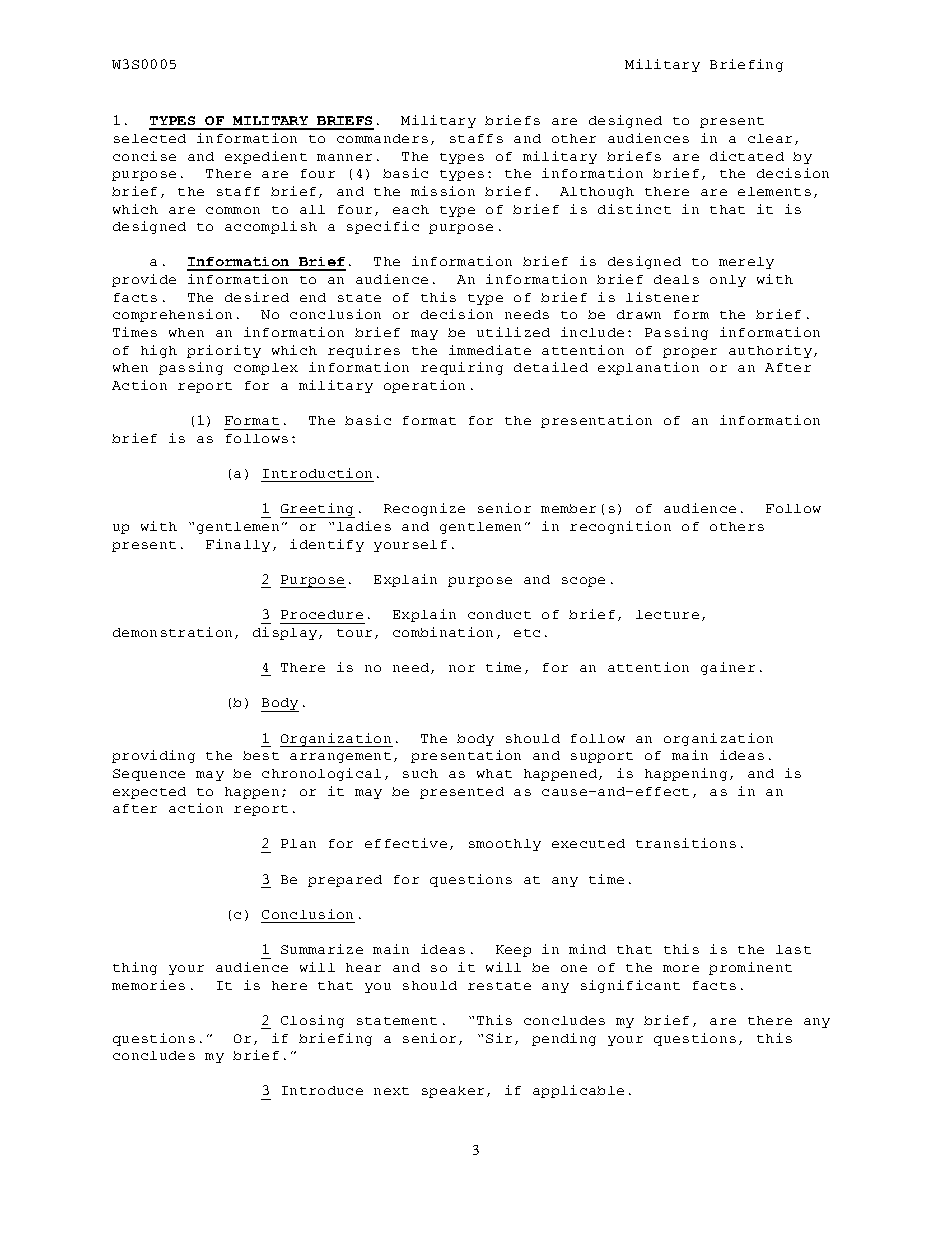 The image size is (952, 1233). Describe the element at coordinates (266, 157) in the screenshot. I see `expedient` at that location.
